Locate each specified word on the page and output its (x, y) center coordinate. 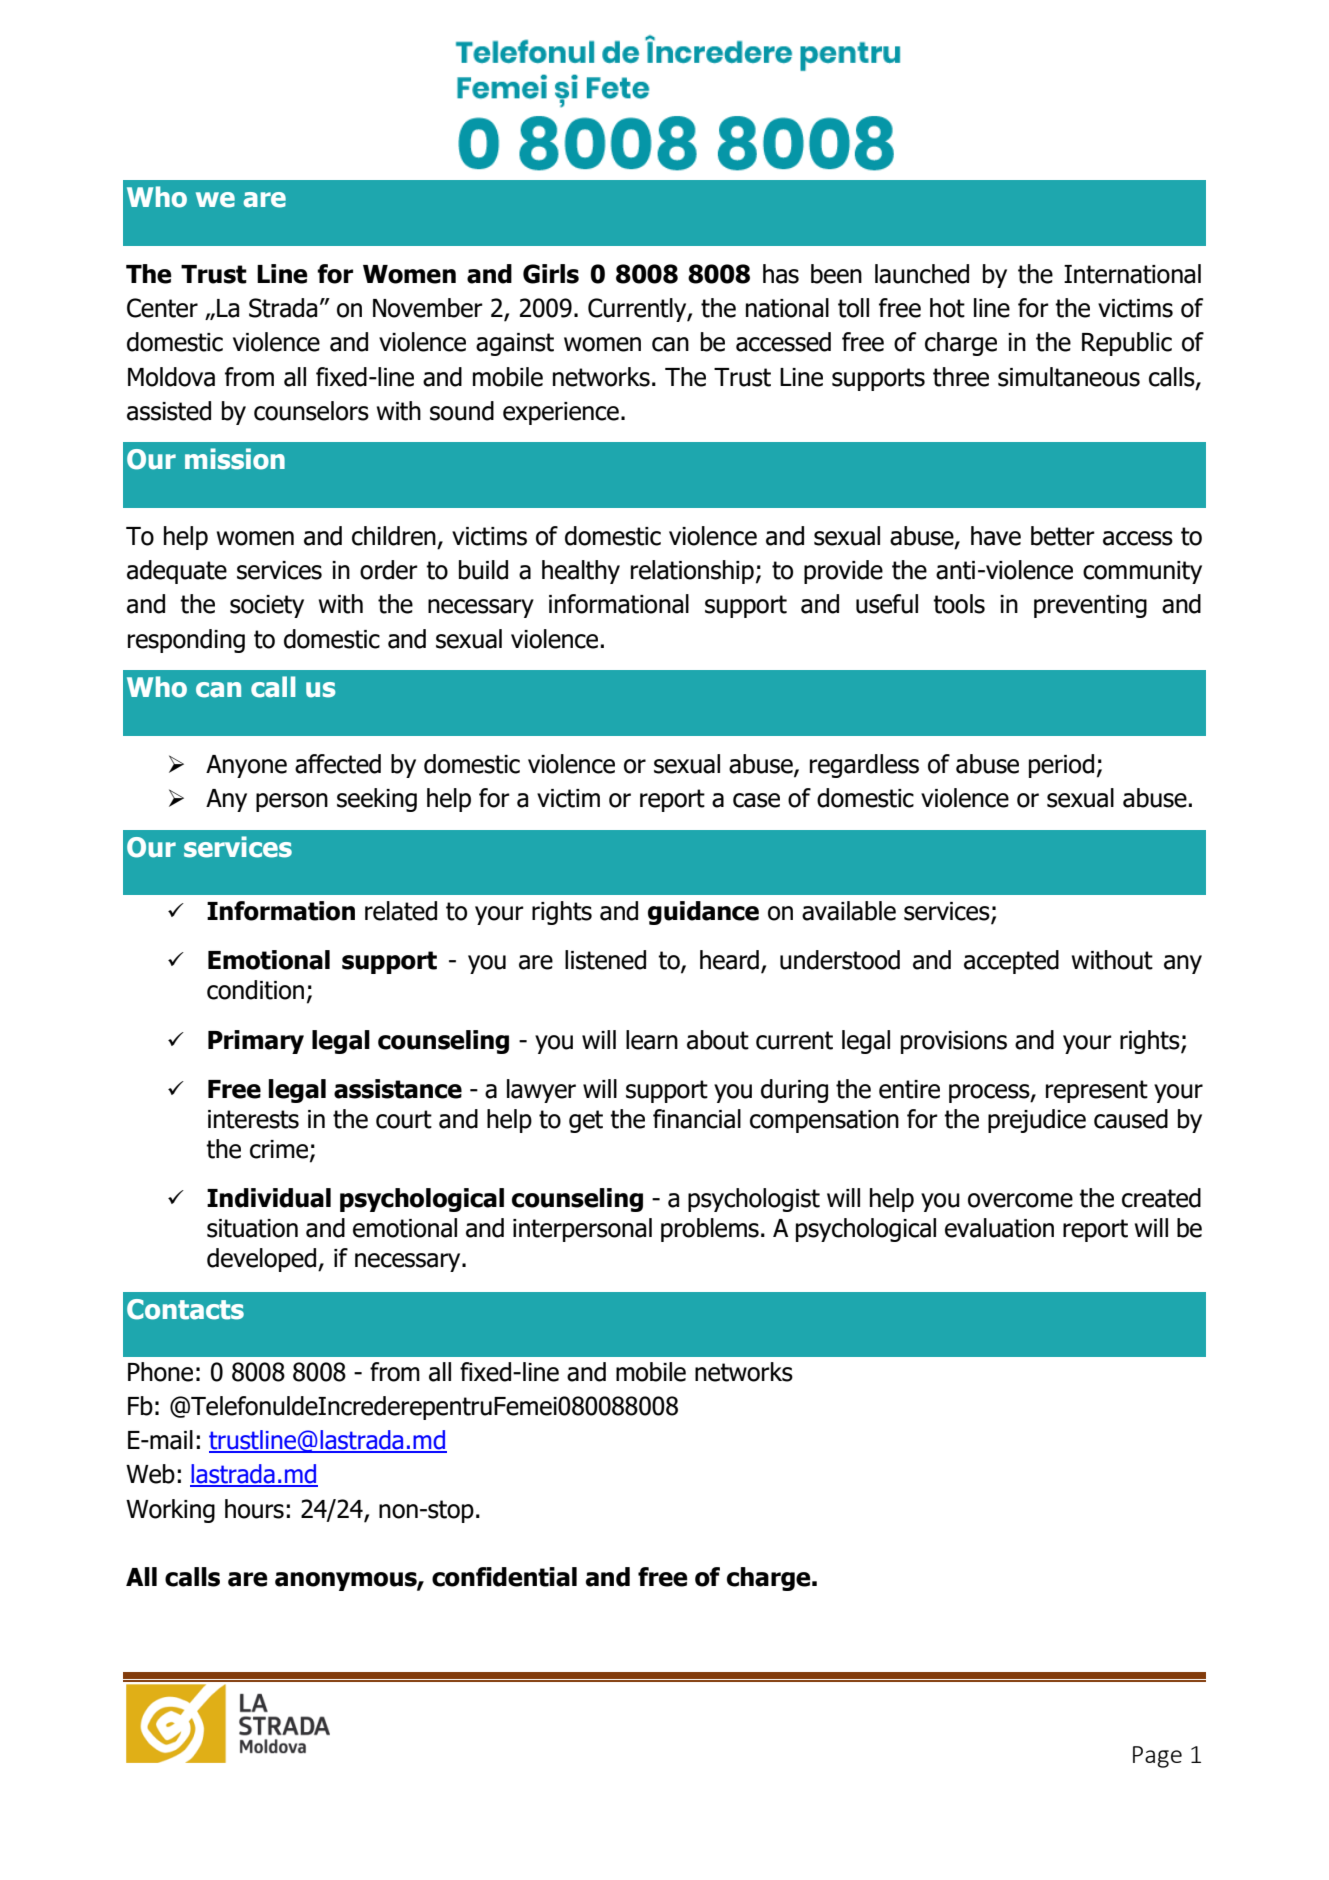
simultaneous (1069, 377)
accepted (1011, 962)
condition (255, 990)
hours (254, 1509)
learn (652, 1040)
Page (1157, 1757)
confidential (504, 1577)
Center (162, 308)
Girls (551, 274)
